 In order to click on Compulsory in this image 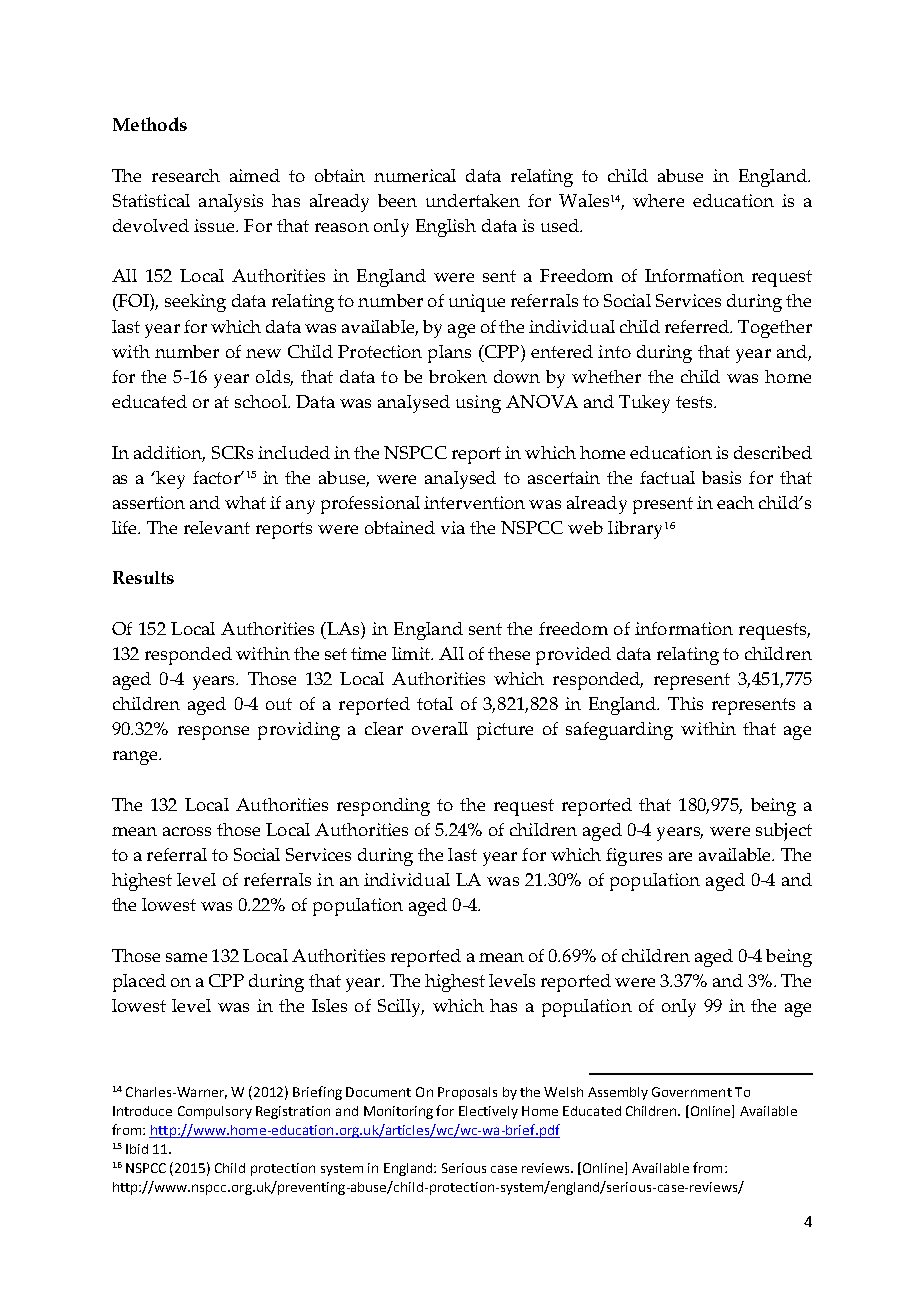, I will do `click(215, 1112)`.
